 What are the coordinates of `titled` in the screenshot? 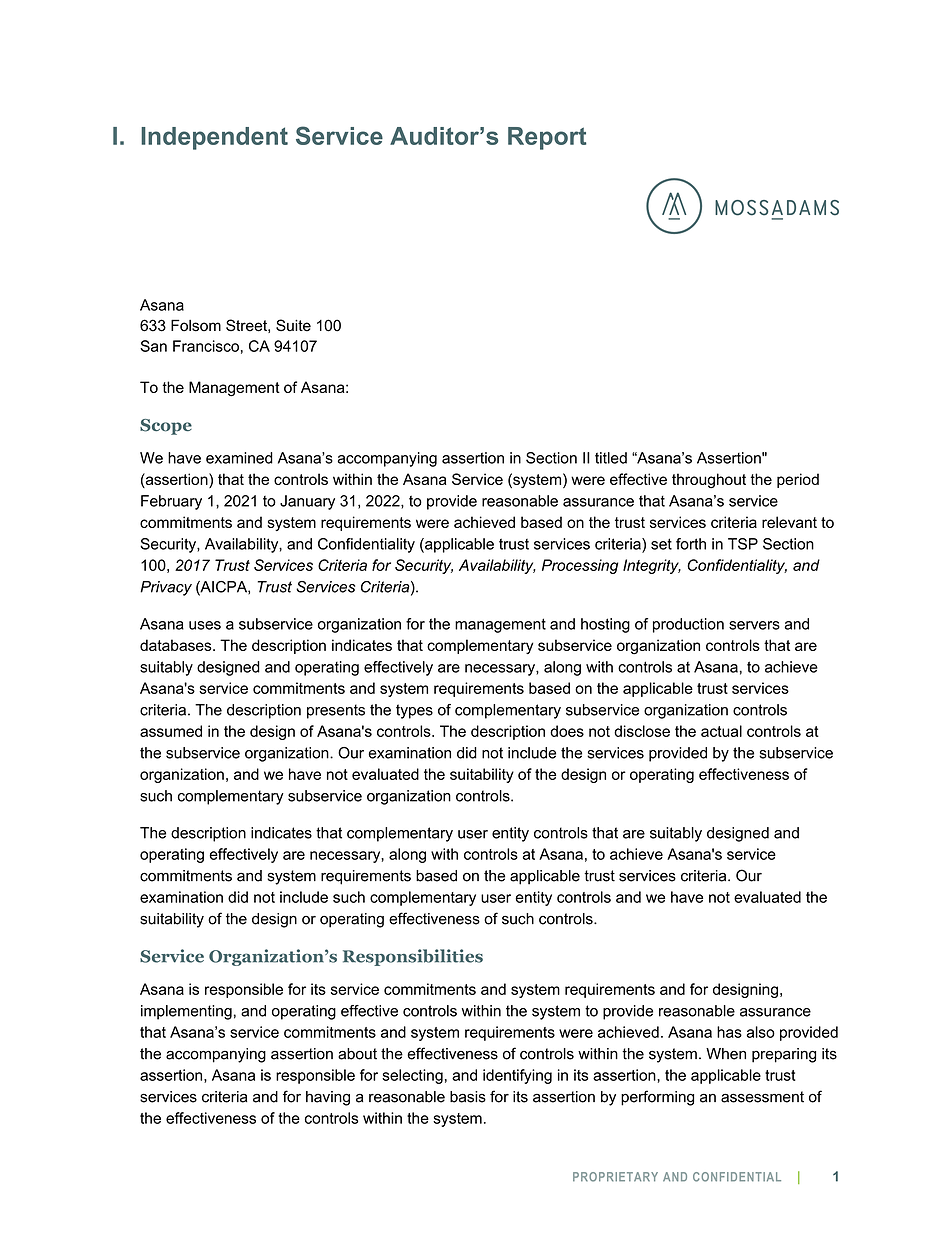 It's located at (611, 458).
